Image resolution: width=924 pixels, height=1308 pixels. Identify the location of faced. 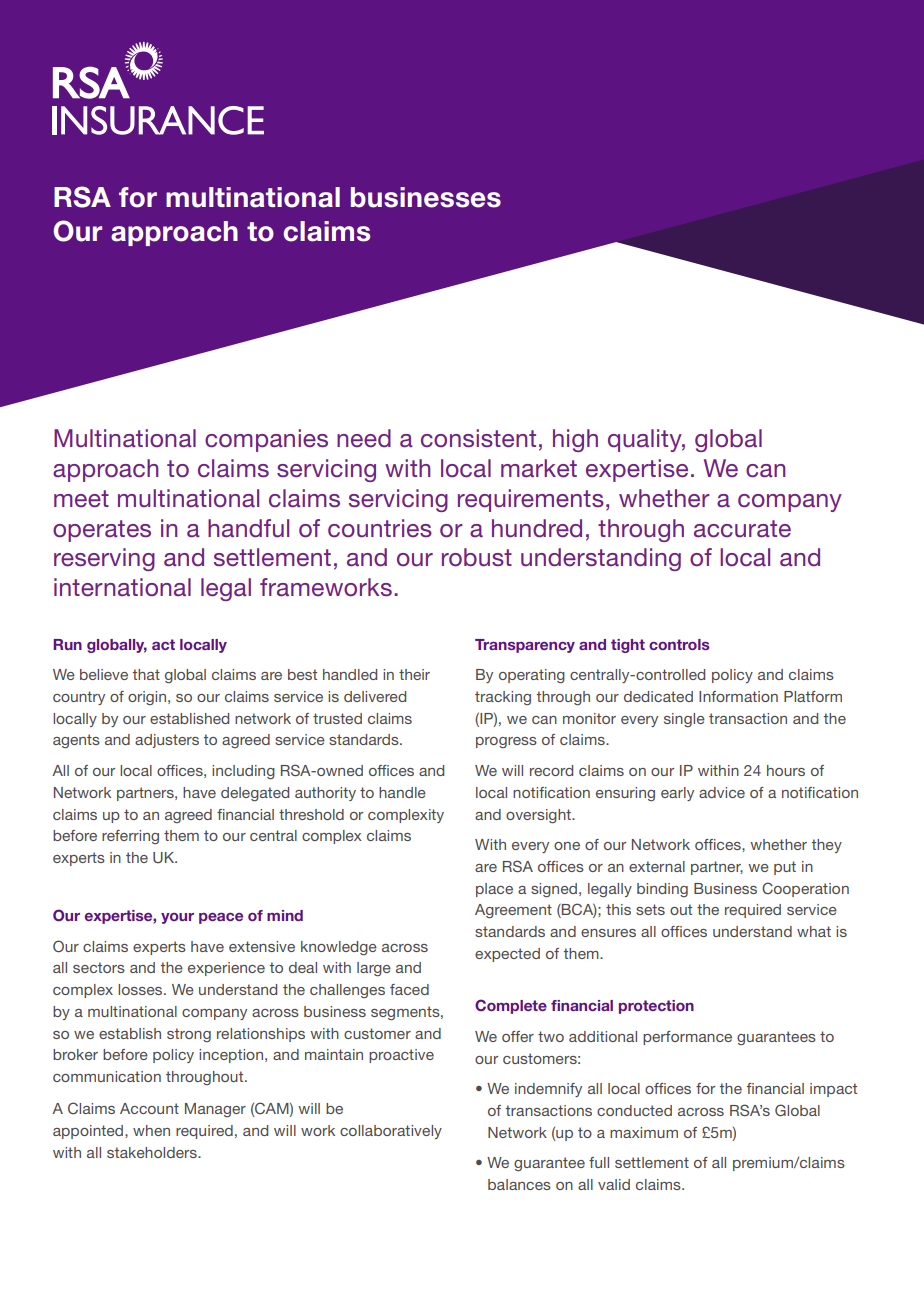
(409, 989).
